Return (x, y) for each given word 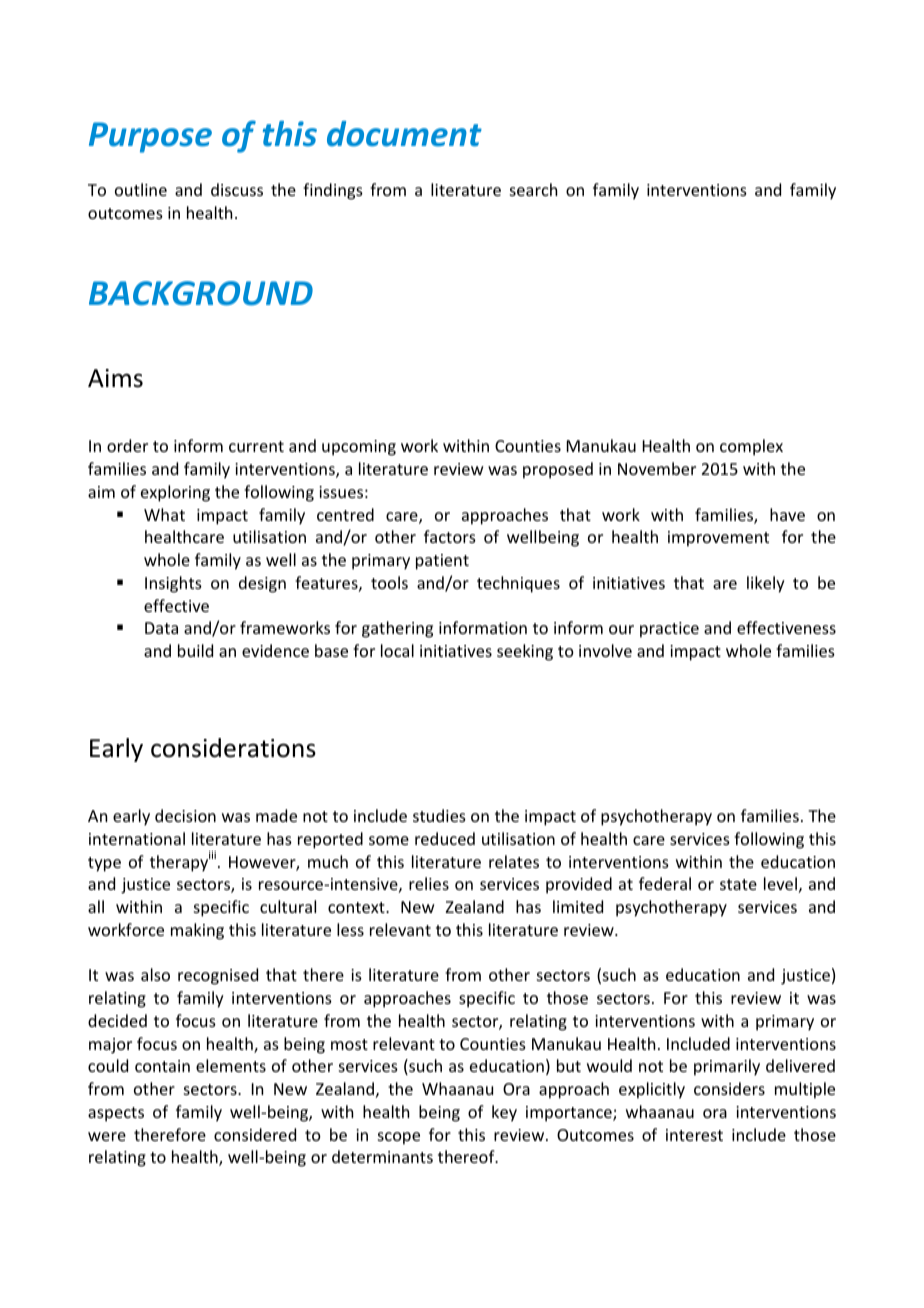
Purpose (150, 137)
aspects (116, 1114)
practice (669, 630)
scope (399, 1138)
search (533, 189)
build (195, 650)
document (404, 134)
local (397, 650)
